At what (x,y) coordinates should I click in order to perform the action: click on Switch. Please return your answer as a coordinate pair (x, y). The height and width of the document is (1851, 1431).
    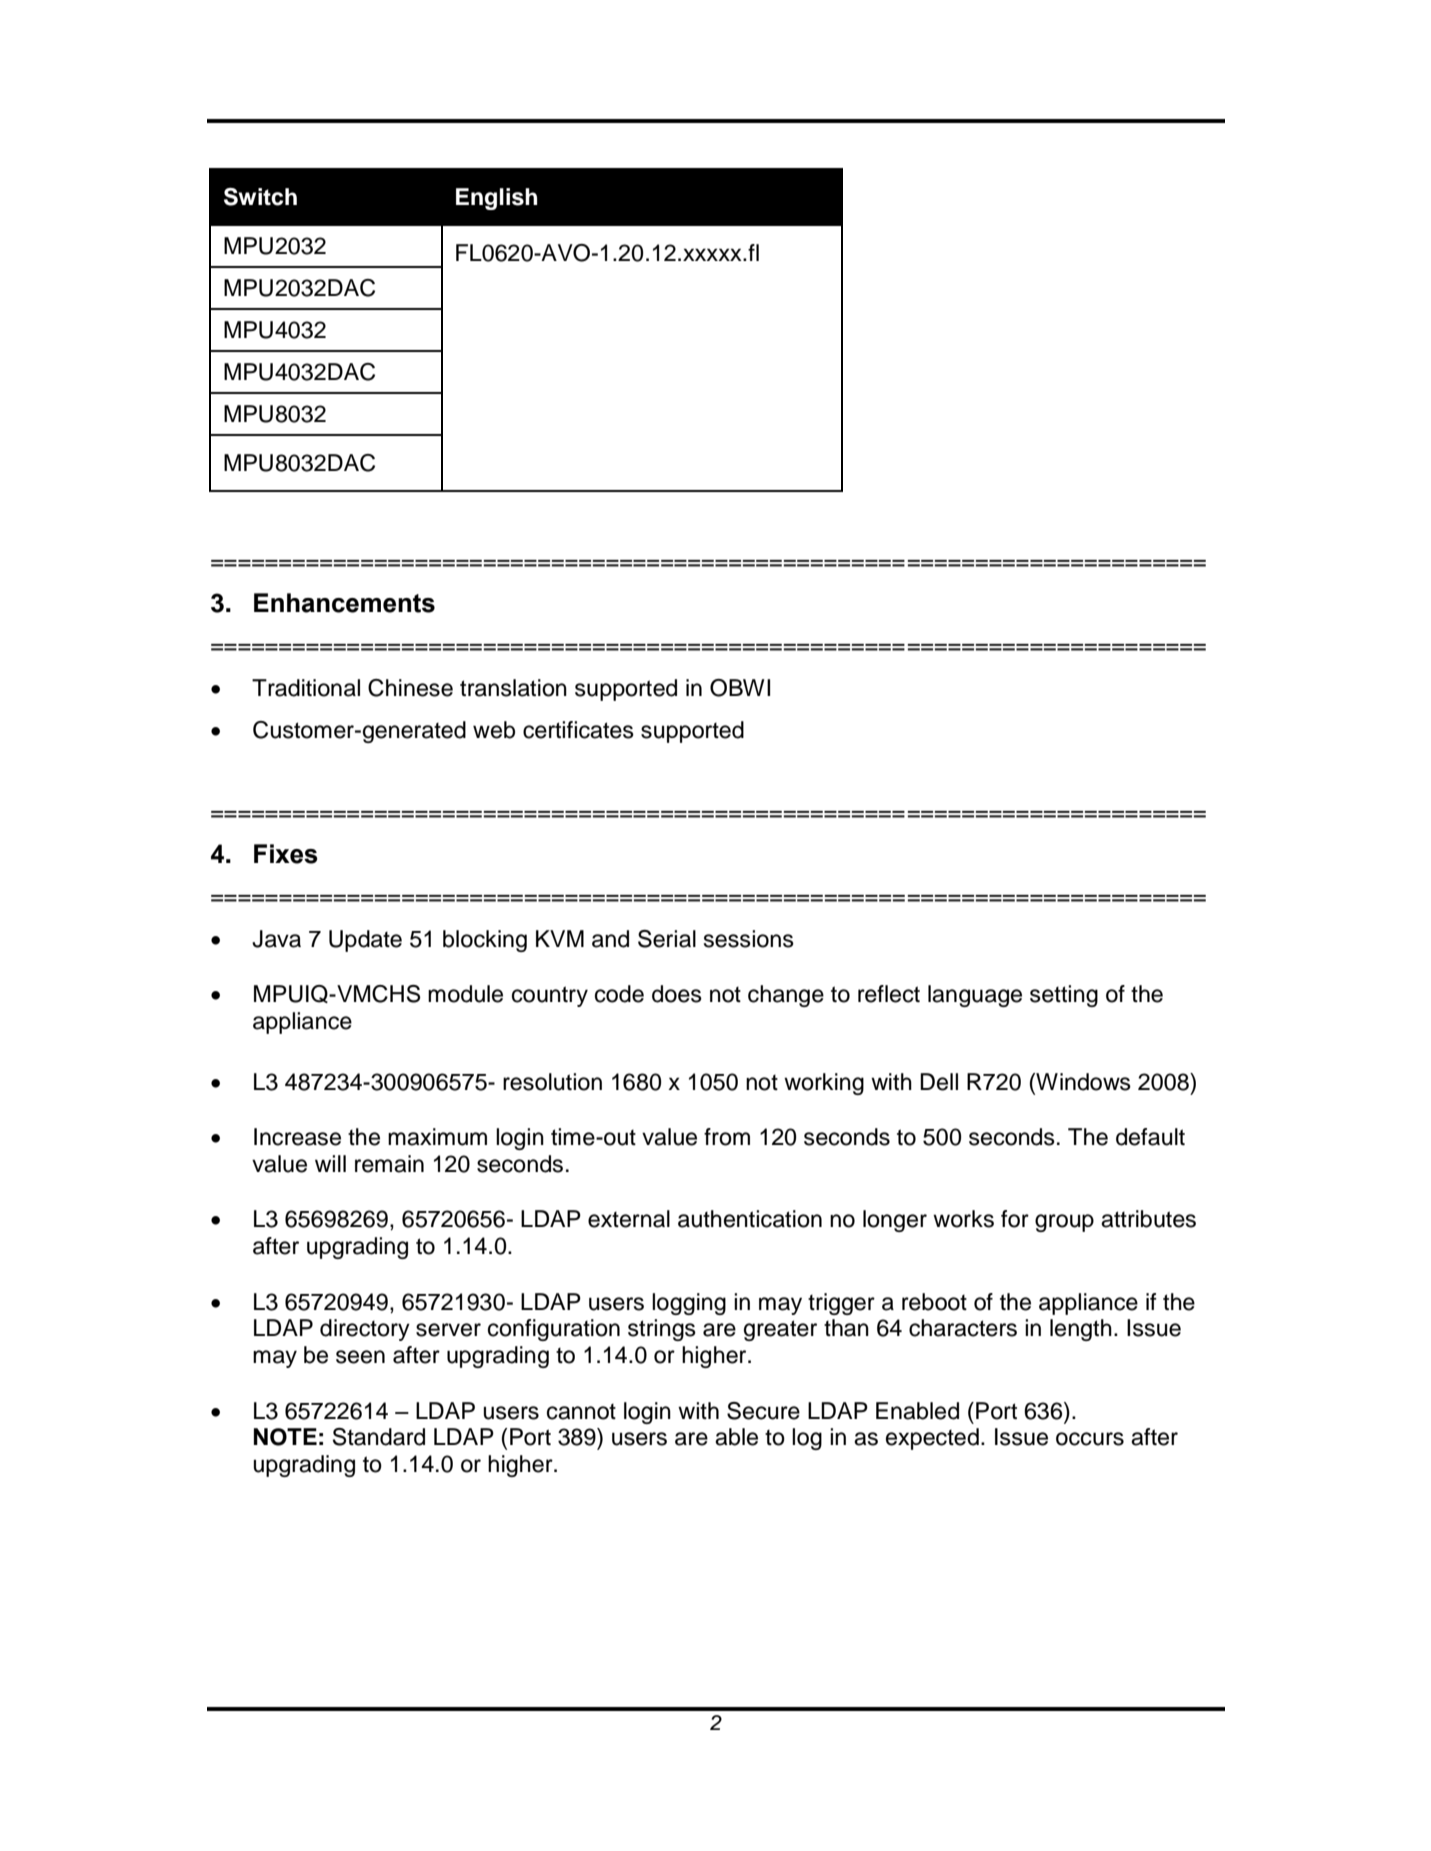
    Looking at the image, I should click on (260, 197).
